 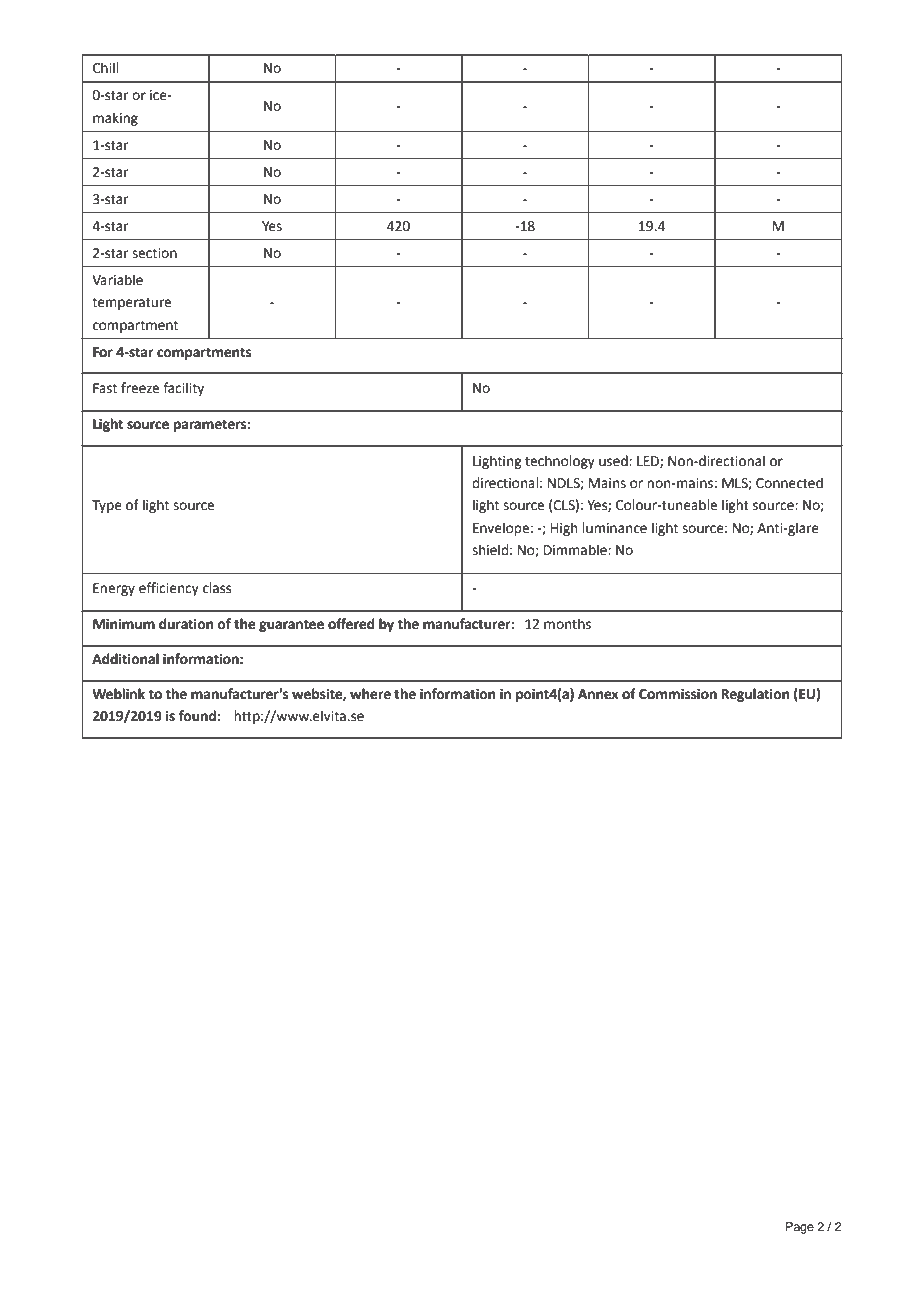 What do you see at coordinates (169, 589) in the document?
I see `efficiency` at bounding box center [169, 589].
